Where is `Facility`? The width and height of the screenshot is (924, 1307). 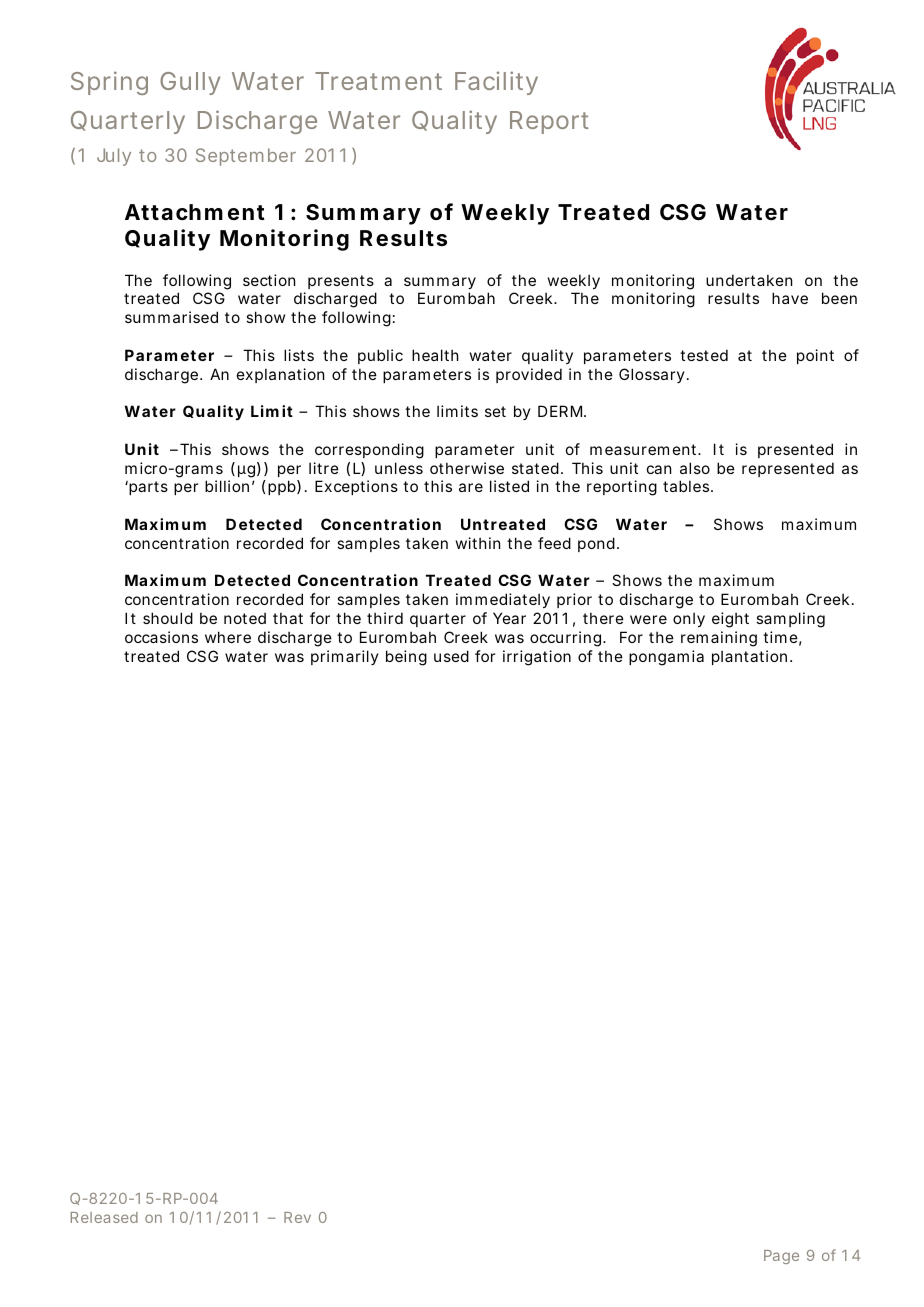 Facility is located at coordinates (496, 83).
